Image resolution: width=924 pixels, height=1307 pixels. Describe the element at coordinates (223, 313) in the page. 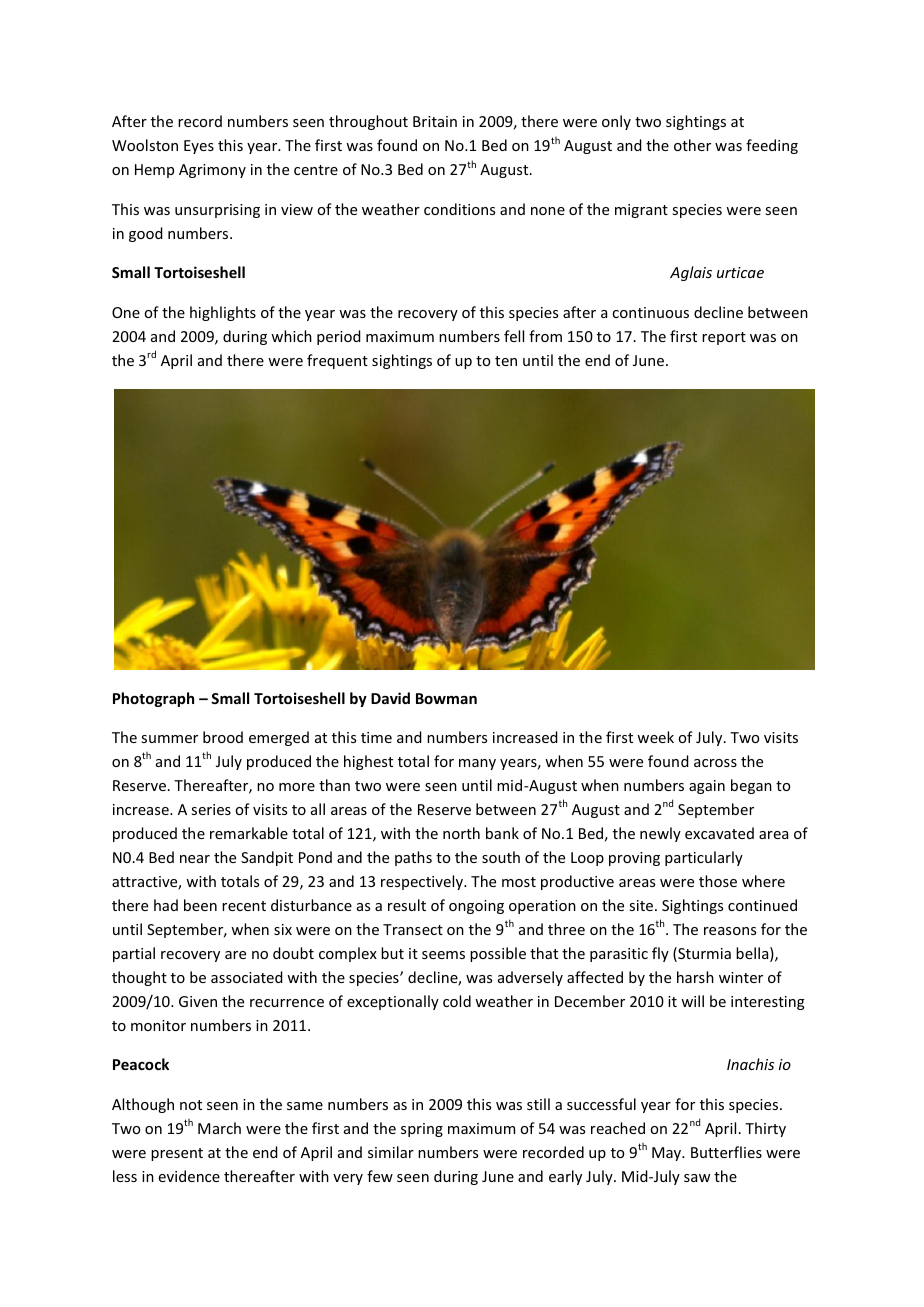

I see `highlights` at that location.
